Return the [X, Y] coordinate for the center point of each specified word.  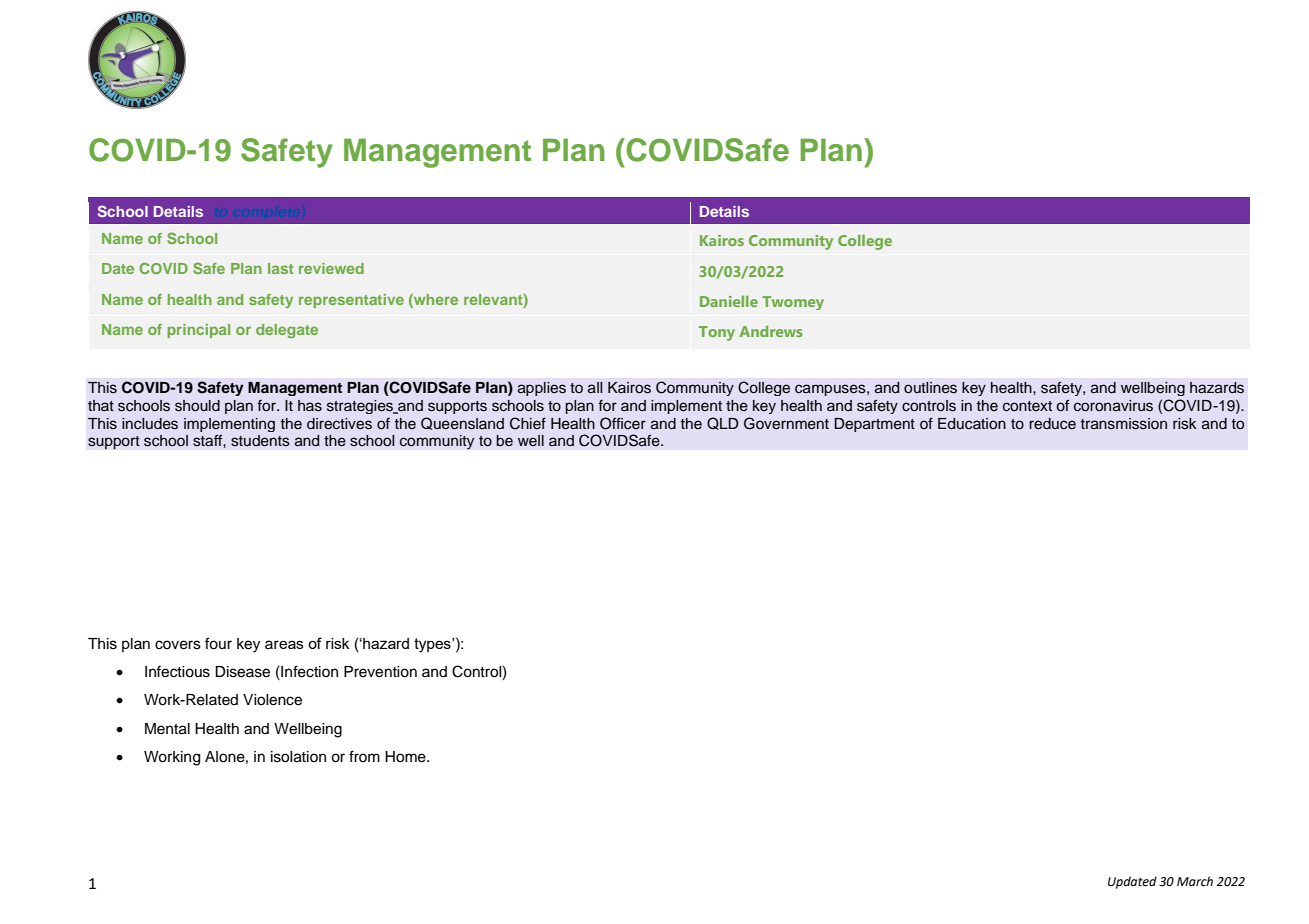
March [1195, 881]
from [364, 756]
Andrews [771, 331]
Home [406, 757]
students [260, 441]
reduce [1052, 424]
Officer [623, 423]
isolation [298, 757]
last [281, 268]
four [218, 643]
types [433, 645]
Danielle [729, 301]
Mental [167, 729]
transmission [1124, 424]
